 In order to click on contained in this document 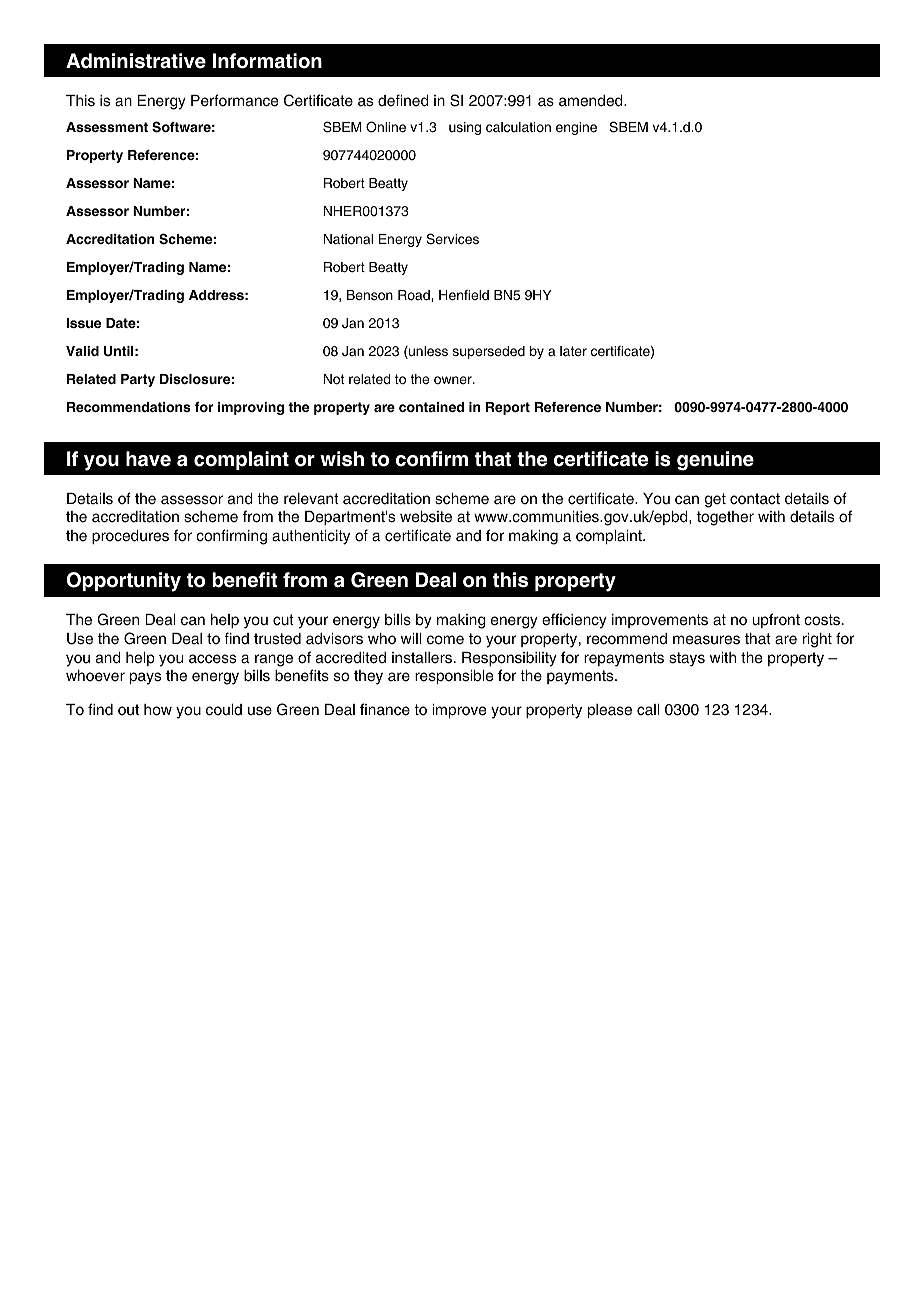, I will do `click(431, 407)`.
